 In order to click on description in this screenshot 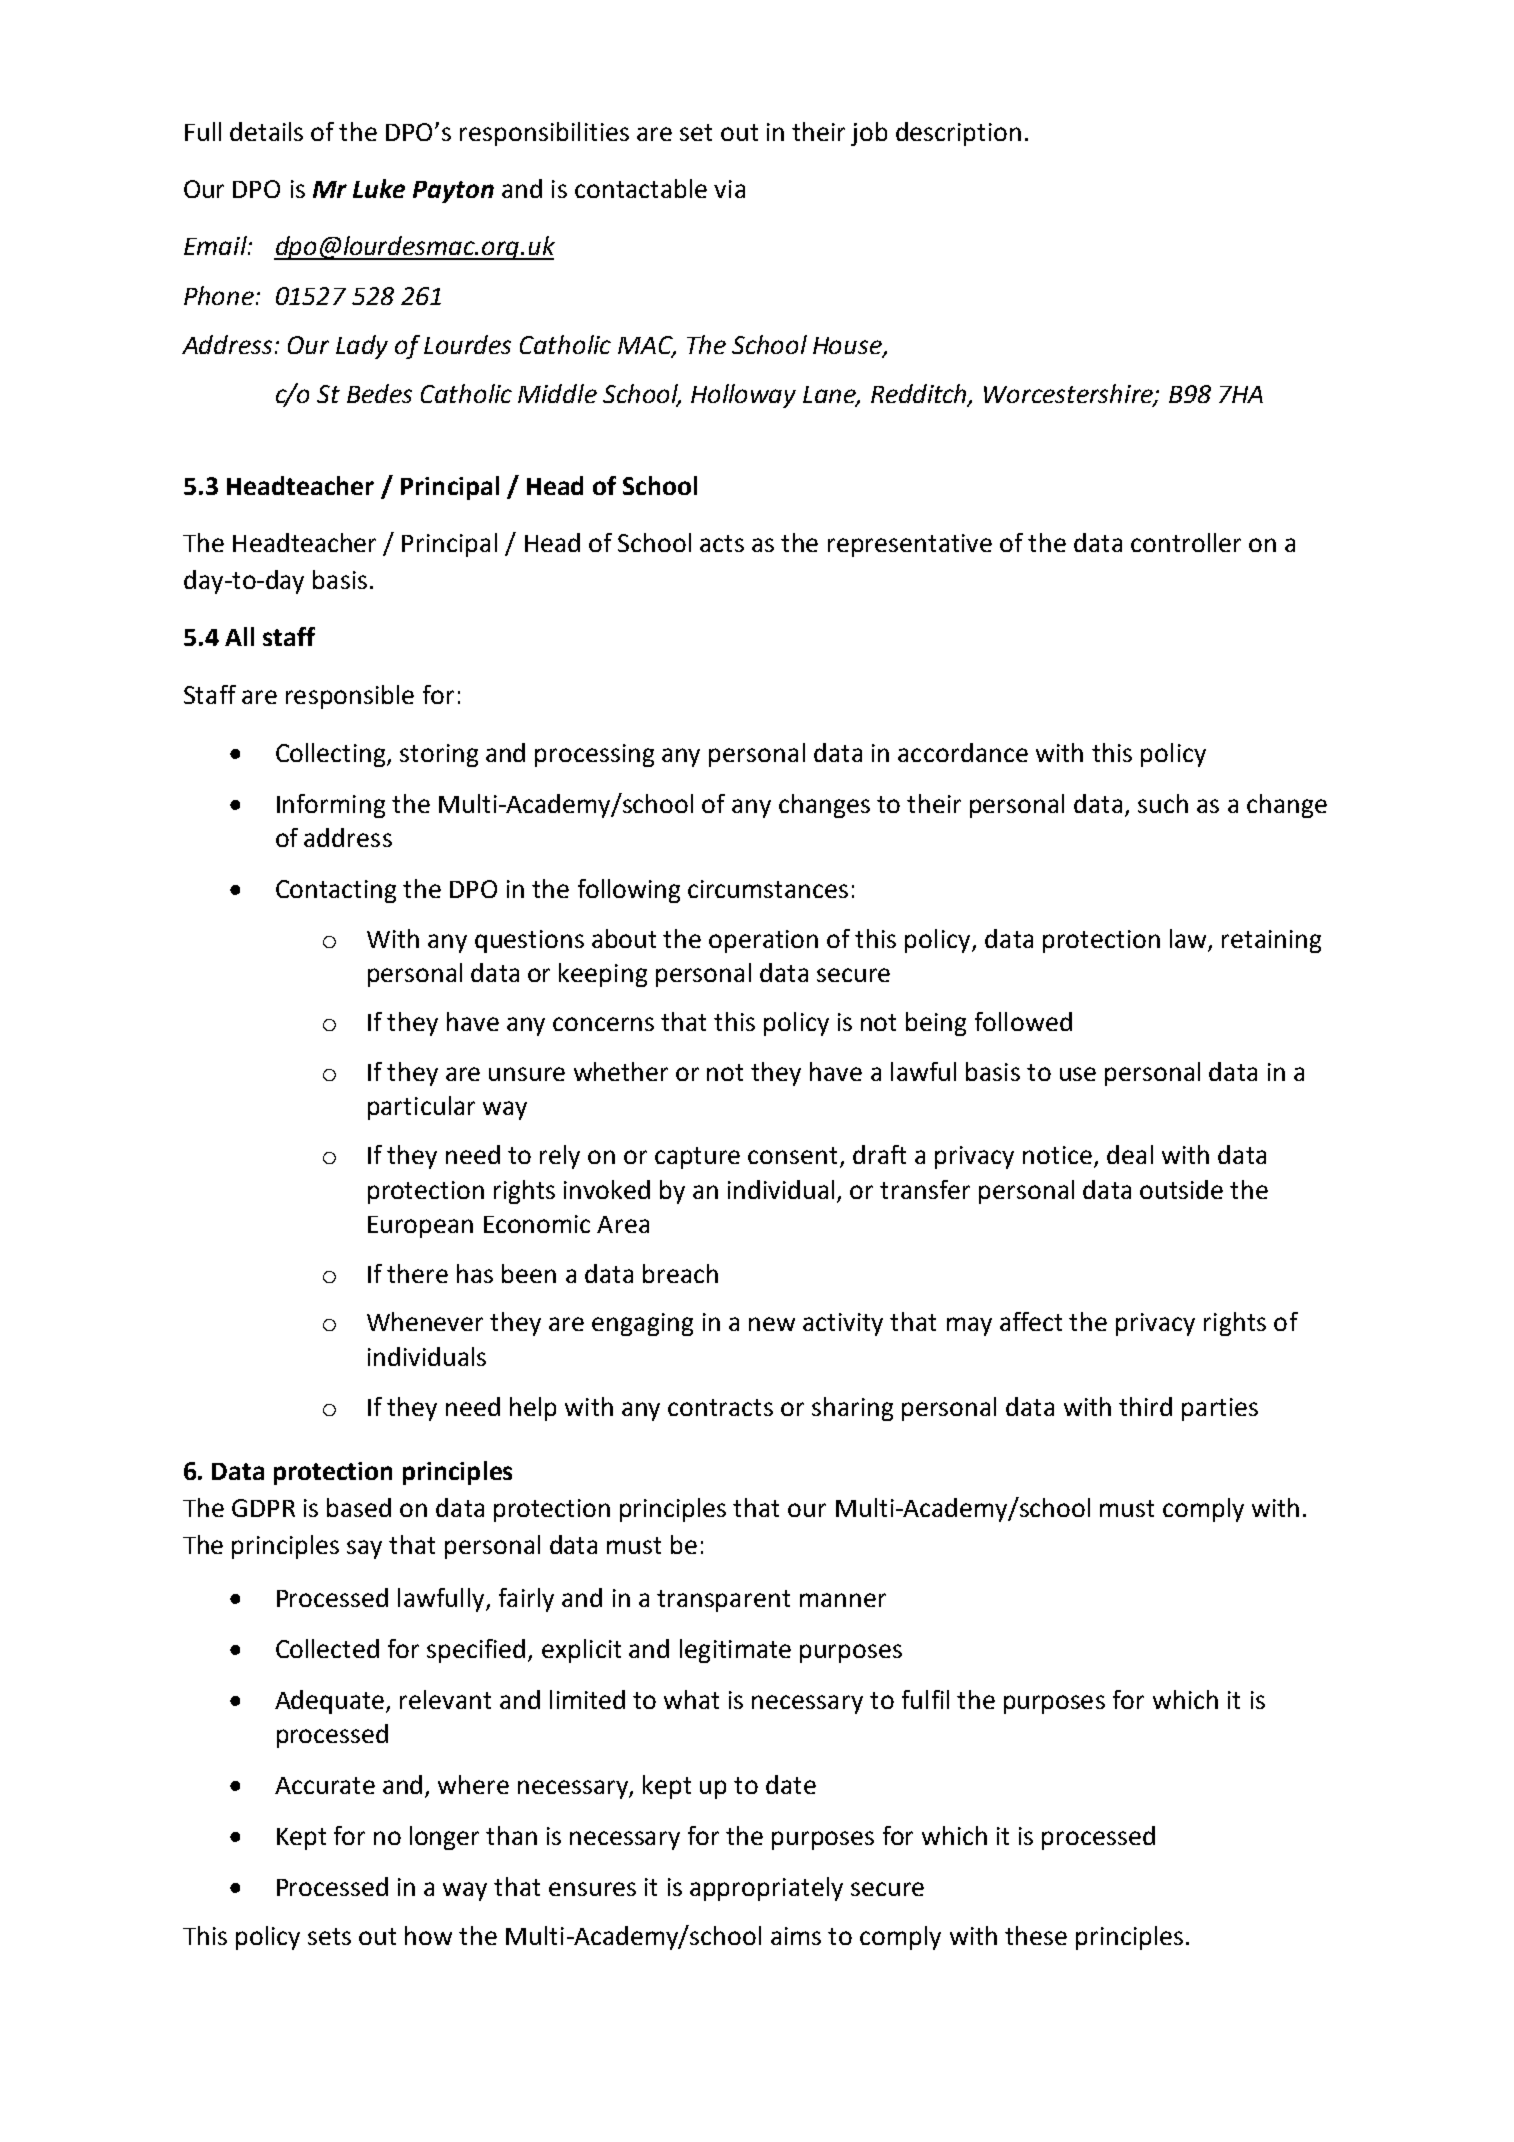, I will do `click(958, 134)`.
